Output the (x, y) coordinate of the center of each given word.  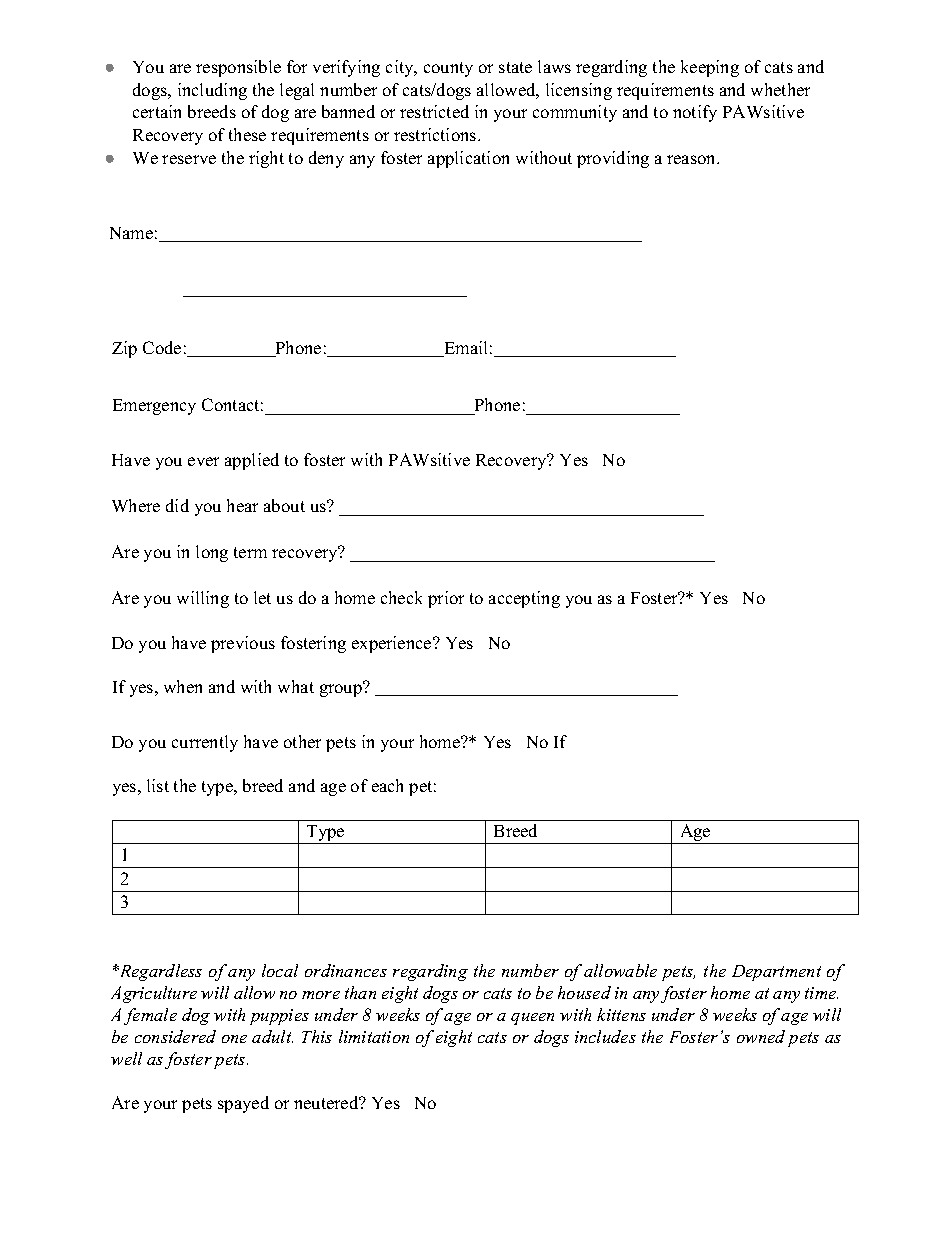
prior (446, 599)
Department (776, 973)
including (212, 91)
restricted (434, 111)
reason (693, 159)
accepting (524, 599)
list (158, 785)
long (212, 553)
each (387, 785)
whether (780, 89)
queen (532, 1019)
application (468, 159)
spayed (243, 1104)
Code (162, 347)
